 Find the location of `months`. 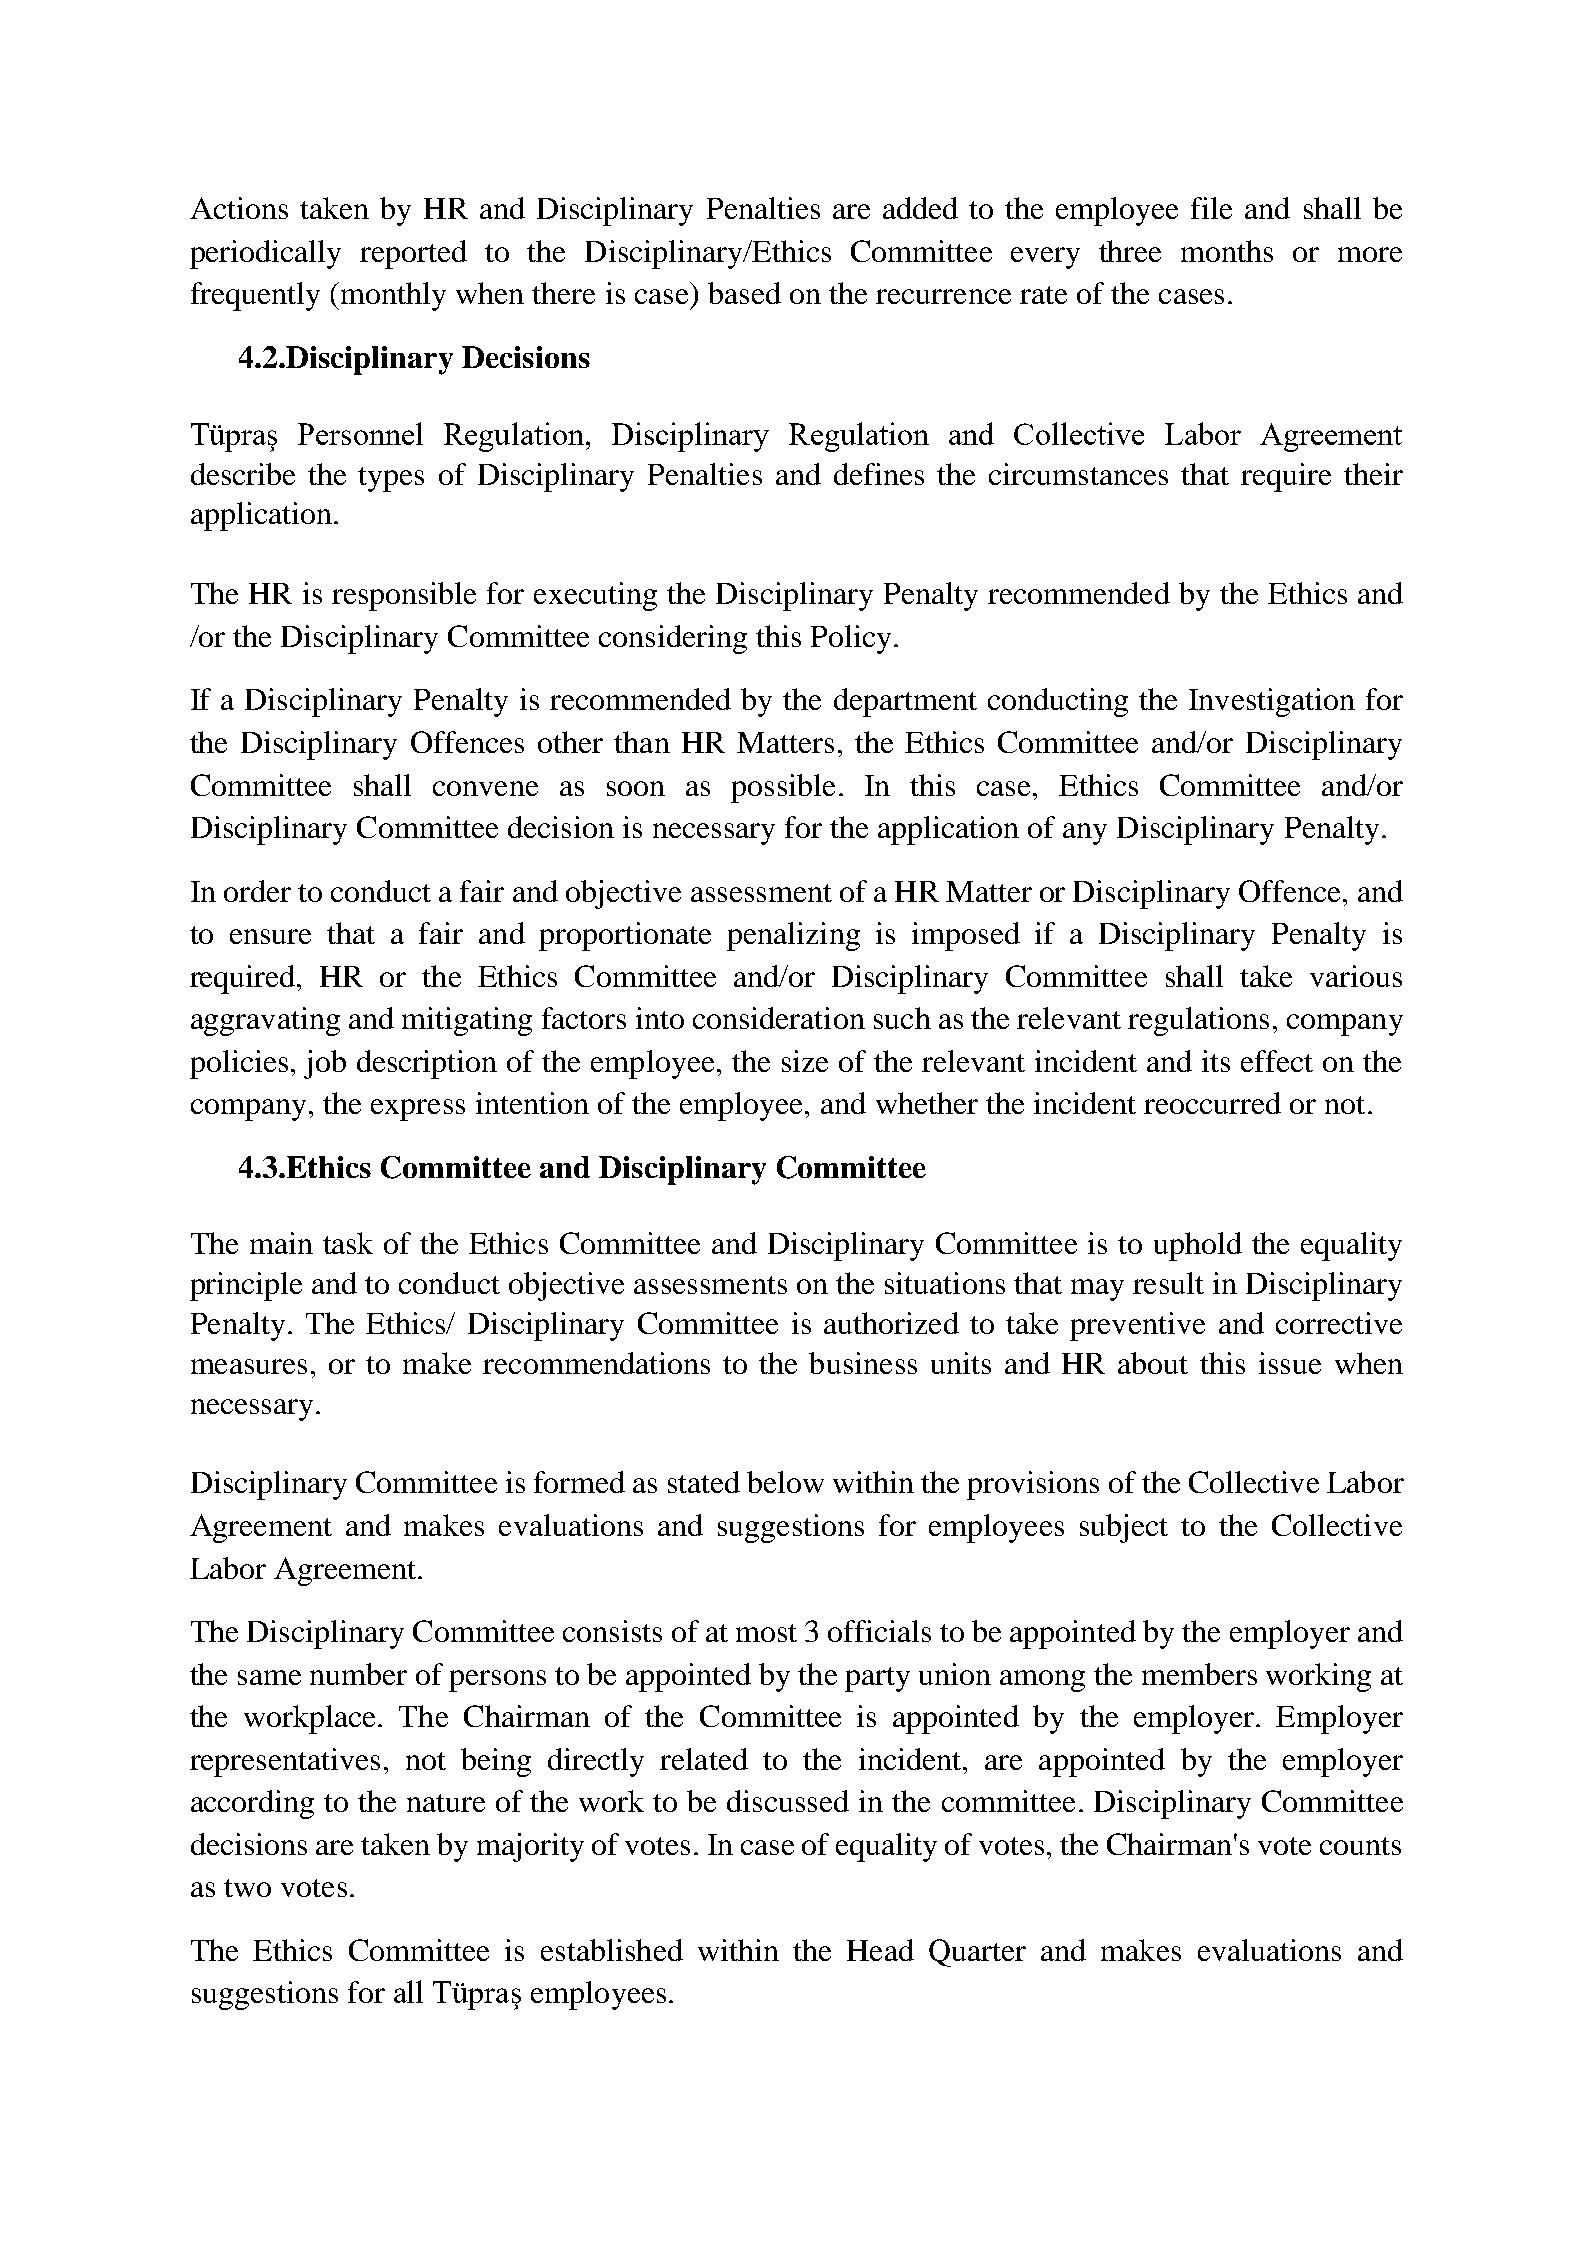

months is located at coordinates (1227, 251).
